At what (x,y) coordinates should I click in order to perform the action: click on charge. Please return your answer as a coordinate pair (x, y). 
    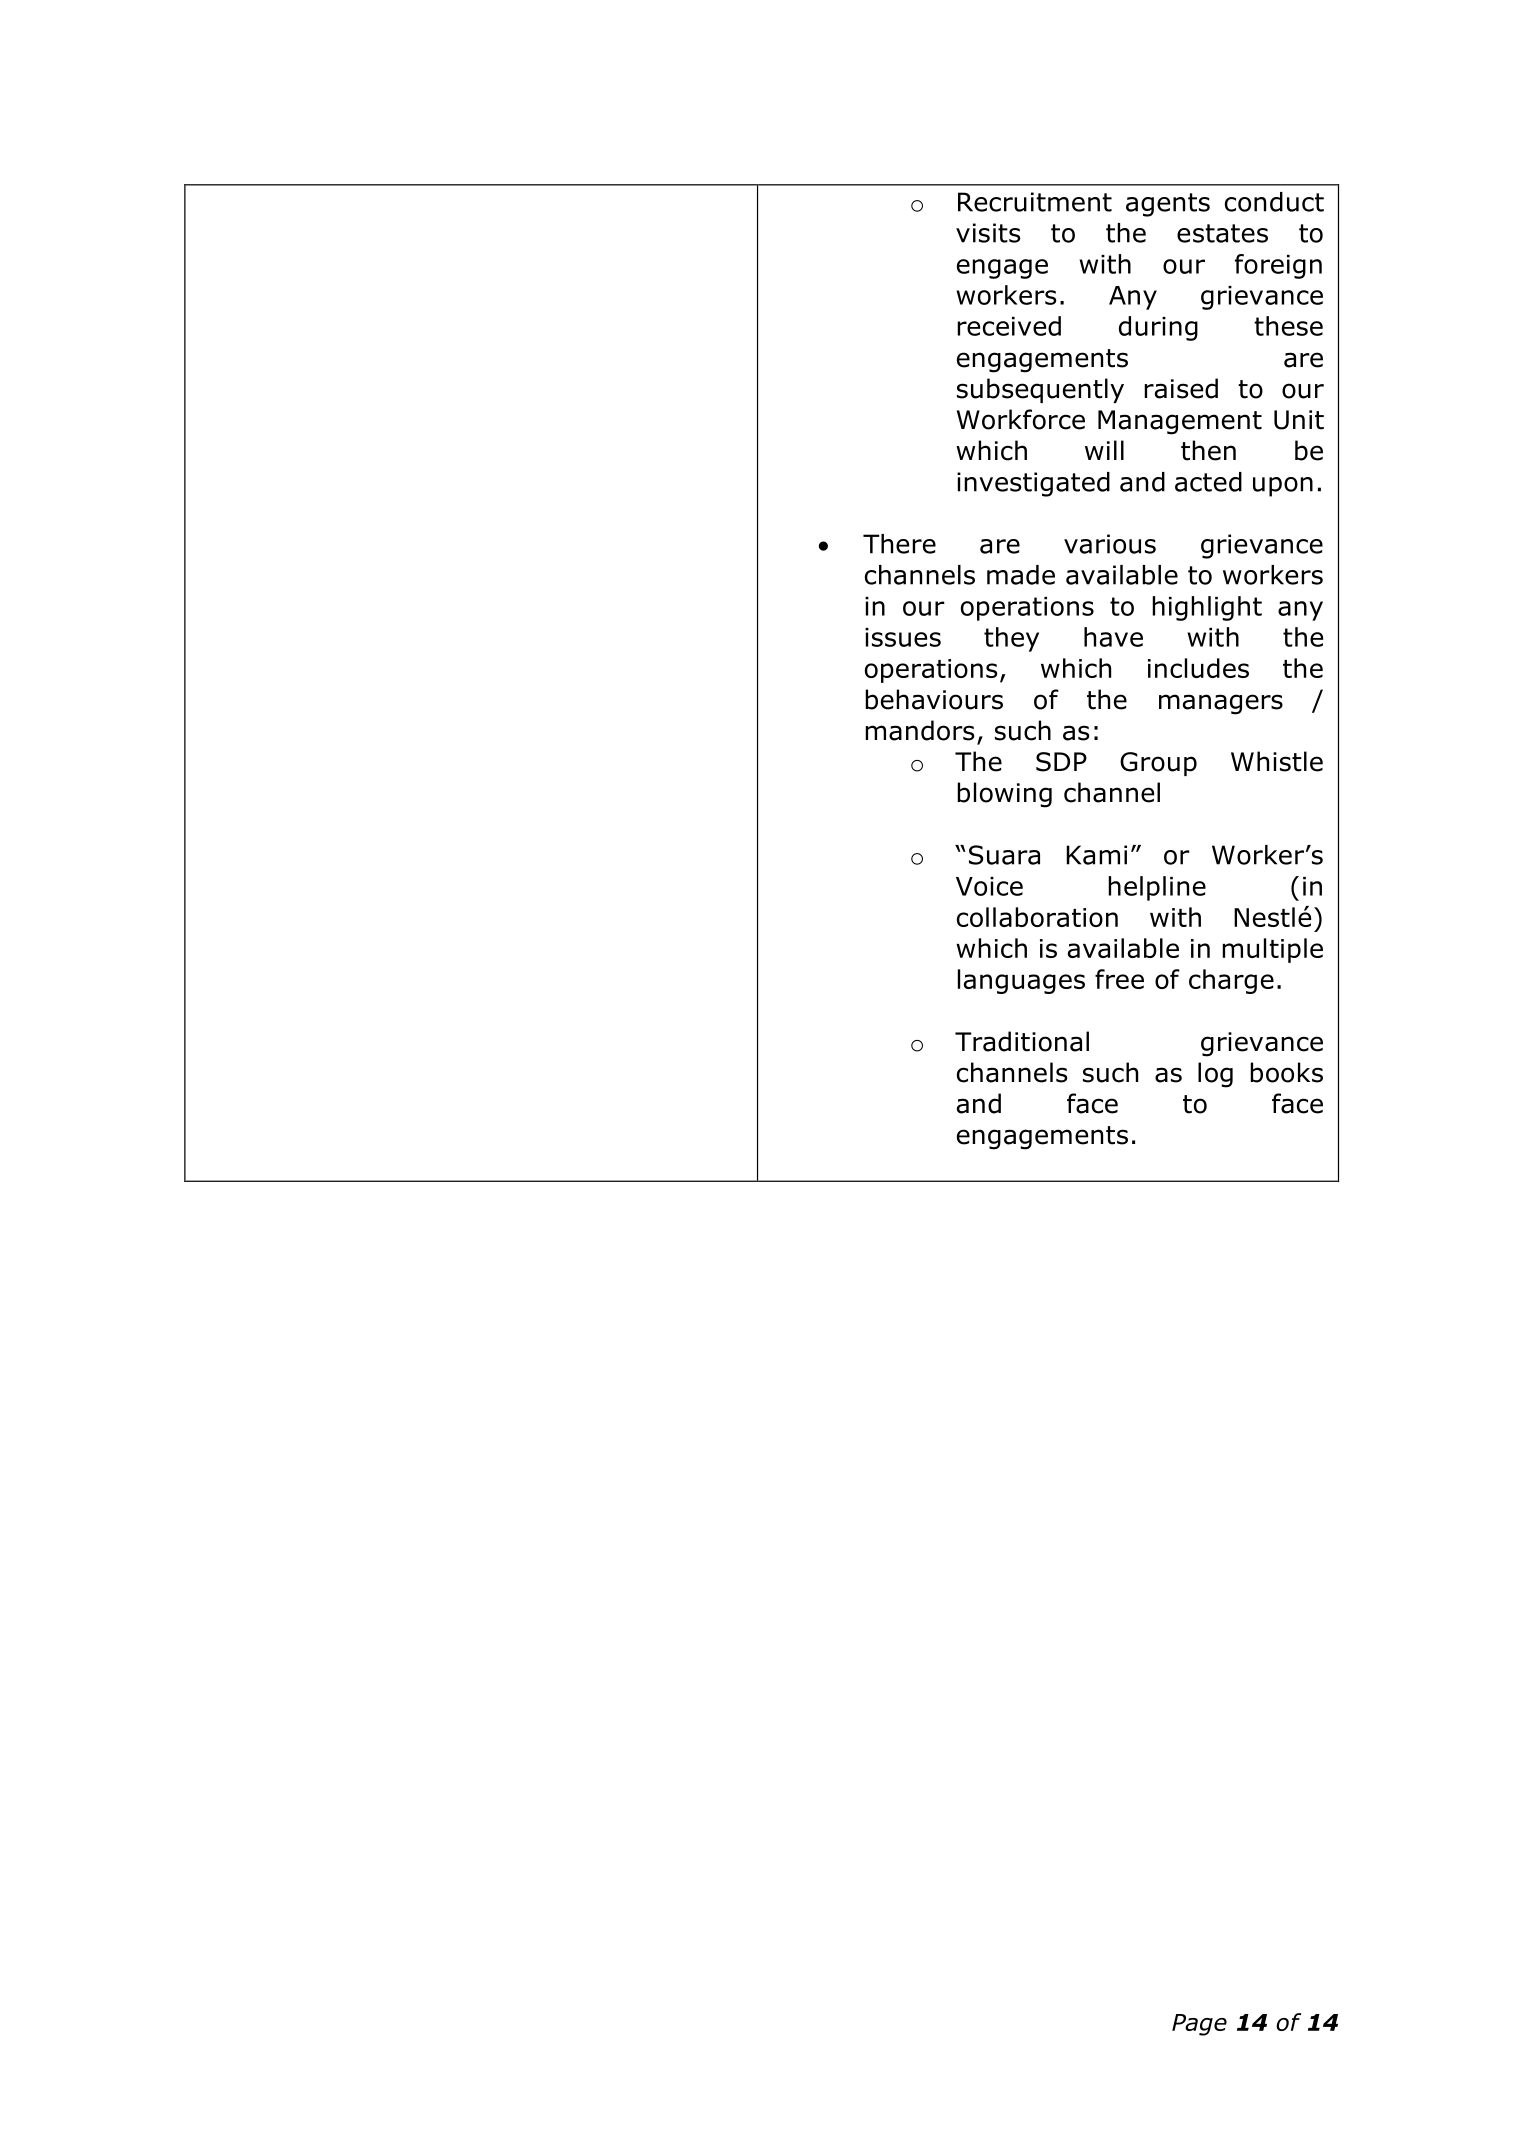
    Looking at the image, I should click on (1231, 981).
